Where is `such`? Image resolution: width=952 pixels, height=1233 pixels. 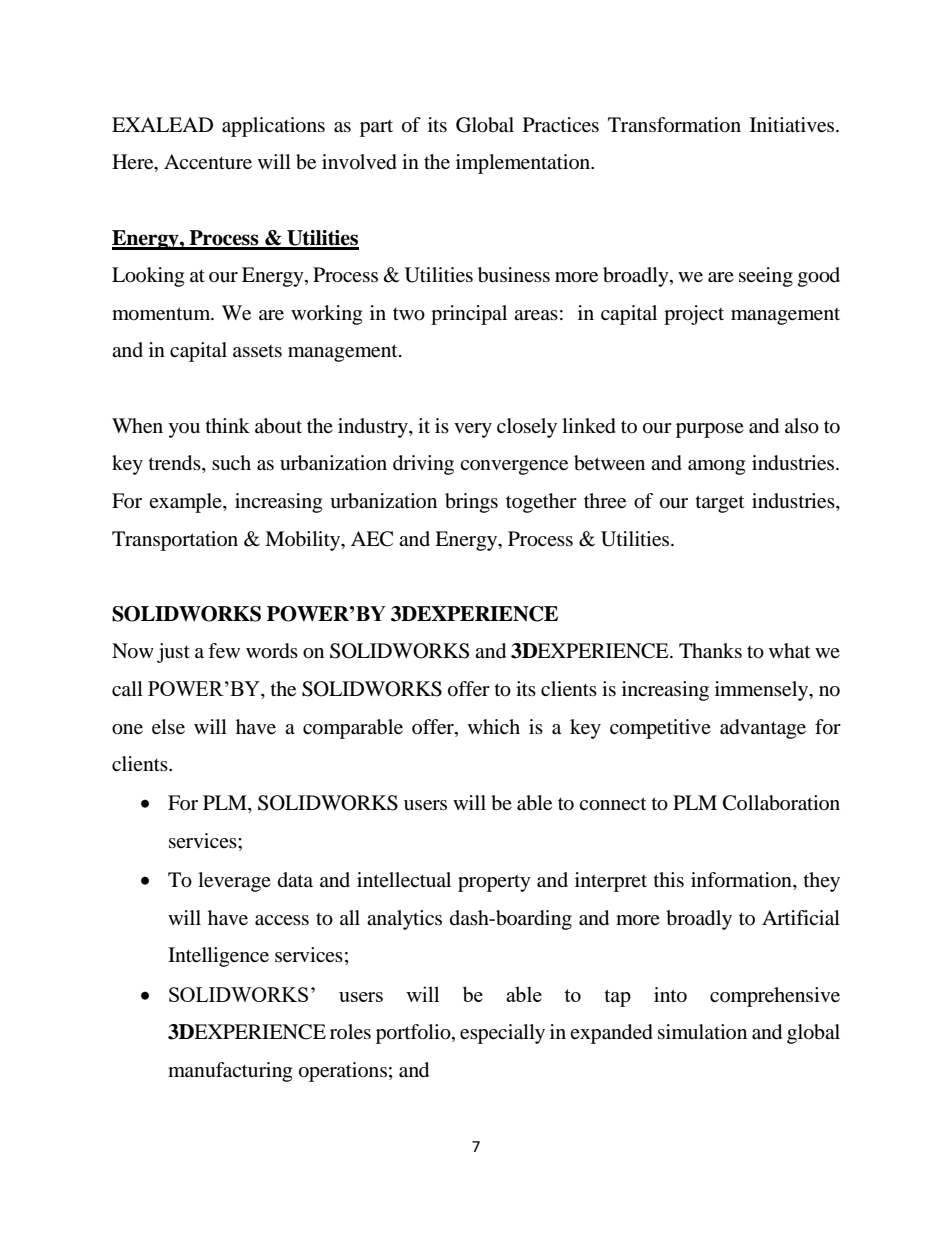 such is located at coordinates (231, 462).
